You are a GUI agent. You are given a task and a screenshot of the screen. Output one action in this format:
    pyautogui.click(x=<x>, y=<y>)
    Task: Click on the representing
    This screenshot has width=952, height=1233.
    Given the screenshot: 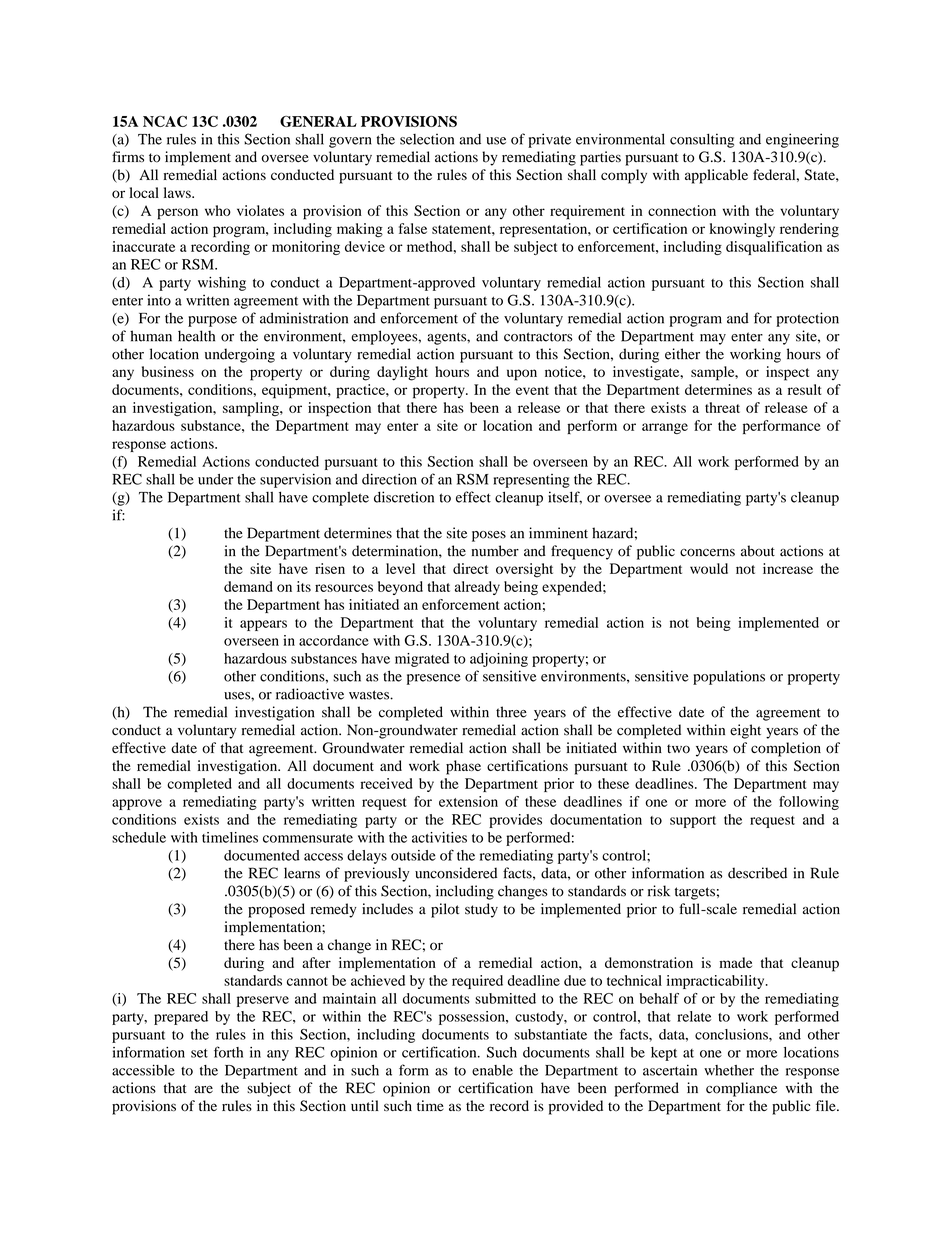 What is the action you would take?
    pyautogui.click(x=531, y=481)
